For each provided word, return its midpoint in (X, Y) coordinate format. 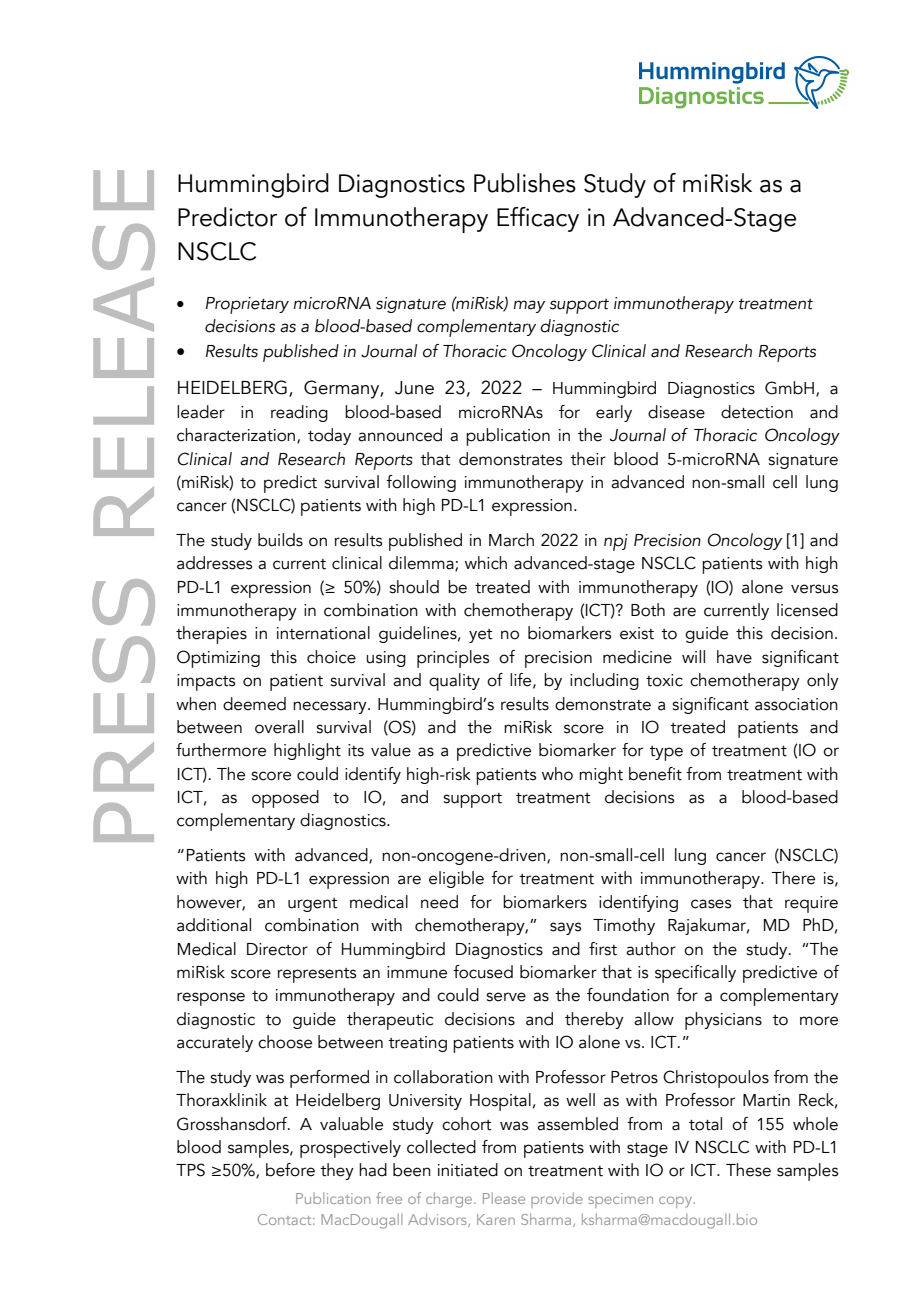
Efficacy (538, 219)
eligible (456, 879)
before (290, 1170)
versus (814, 589)
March (511, 540)
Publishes (525, 183)
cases (711, 904)
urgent (313, 905)
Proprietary (247, 305)
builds (280, 540)
